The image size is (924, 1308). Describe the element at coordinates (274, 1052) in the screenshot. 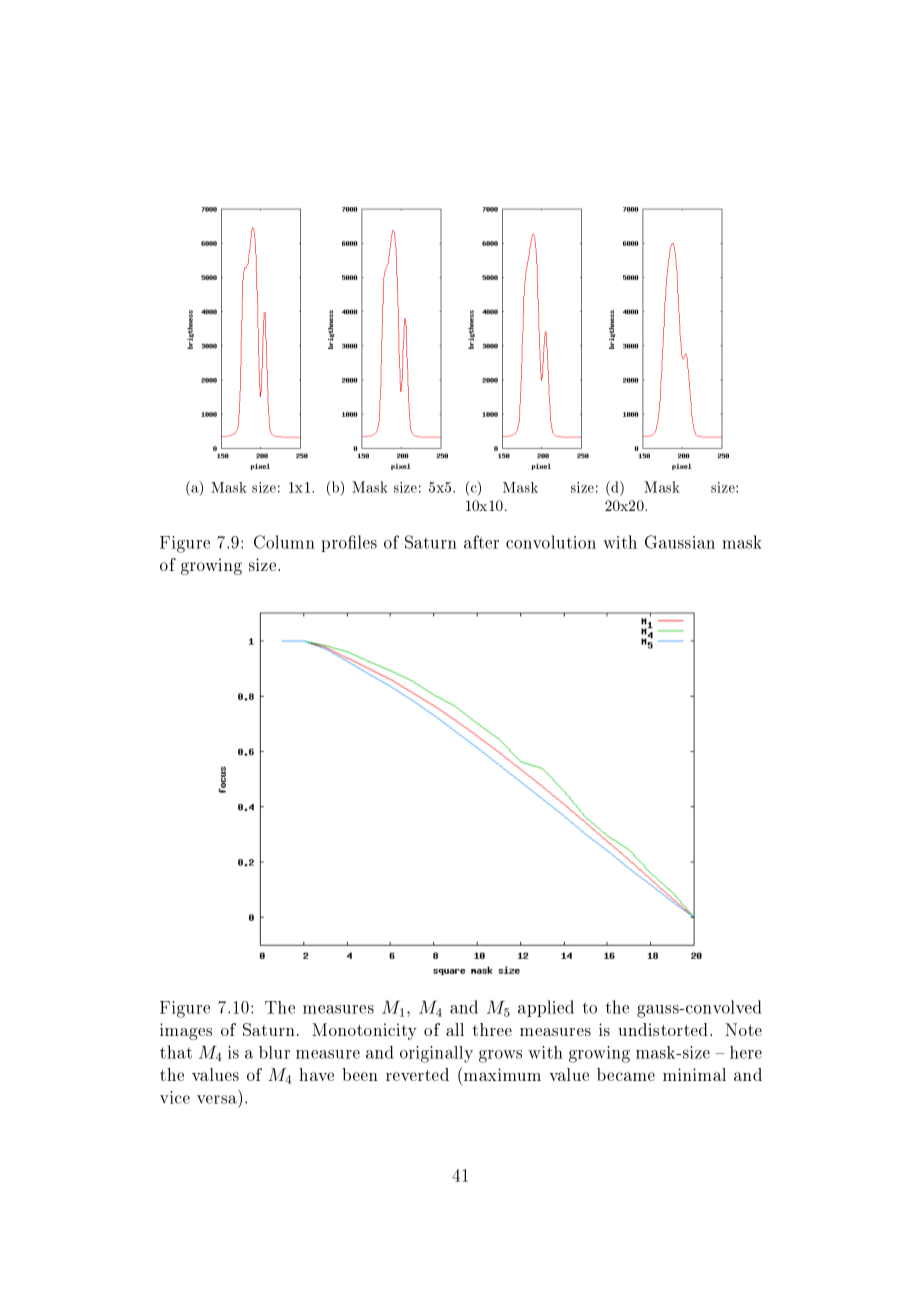

I see `blur` at that location.
